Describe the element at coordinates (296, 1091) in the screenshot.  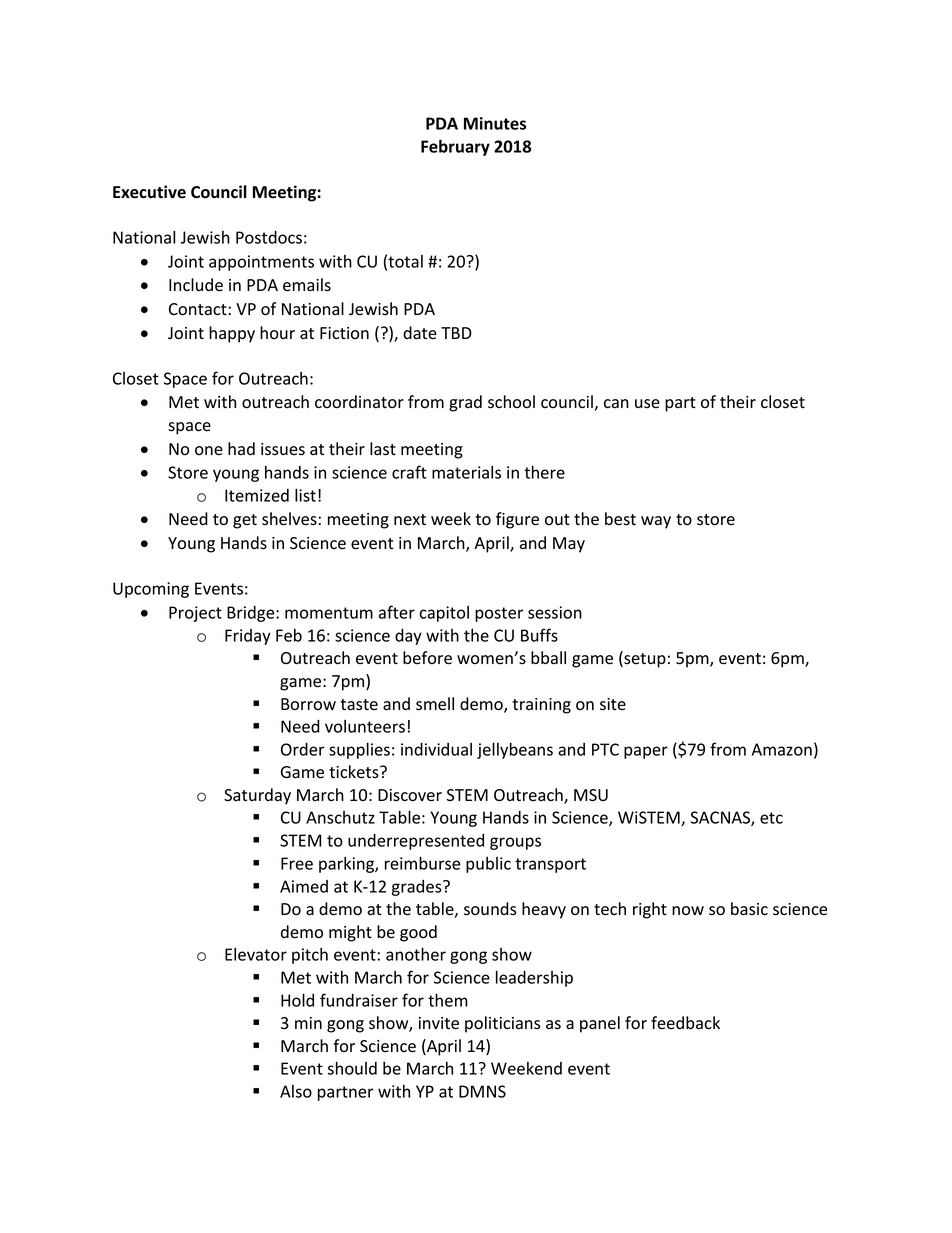
I see `Also` at that location.
